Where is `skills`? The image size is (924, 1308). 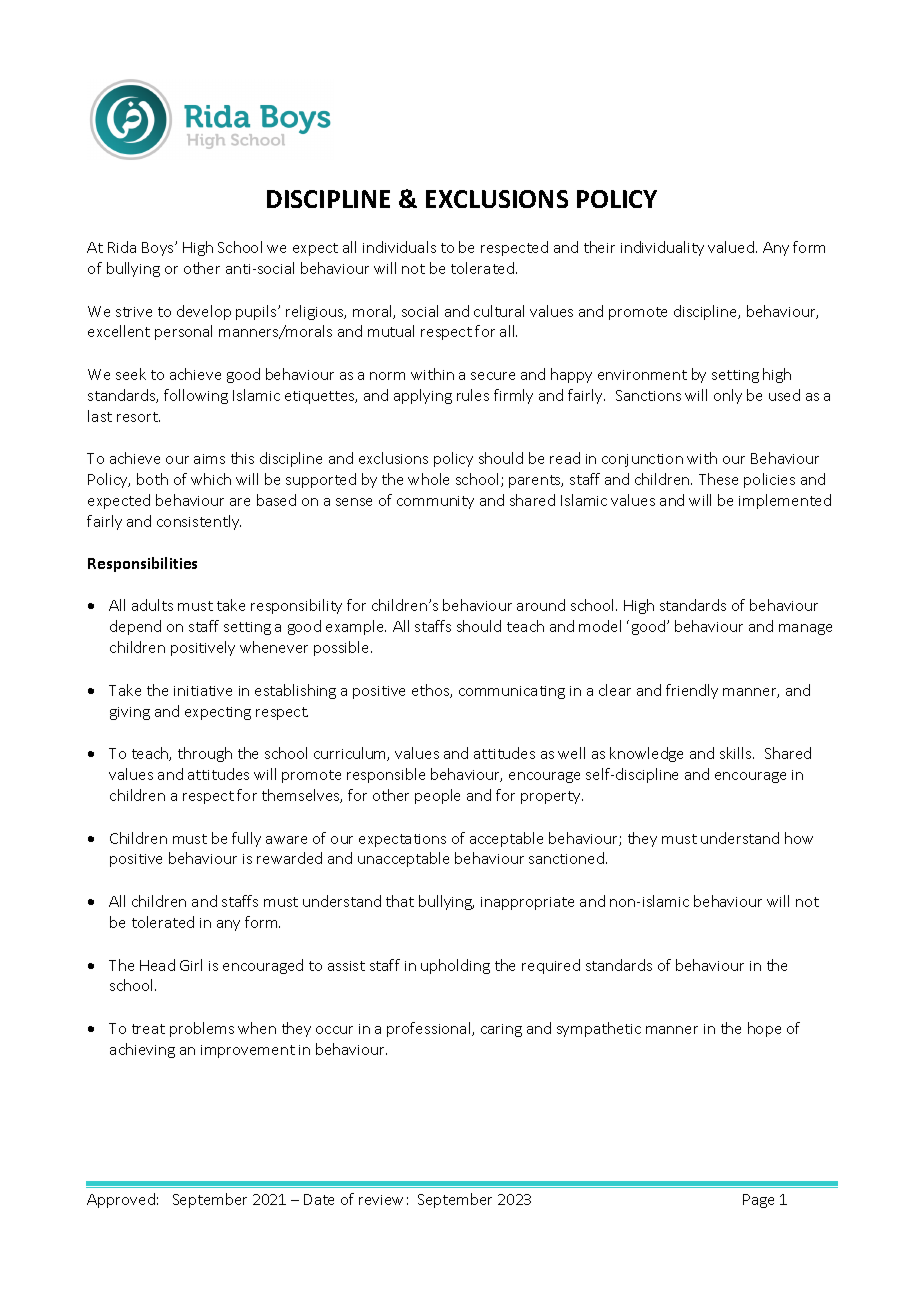 skills is located at coordinates (737, 753).
